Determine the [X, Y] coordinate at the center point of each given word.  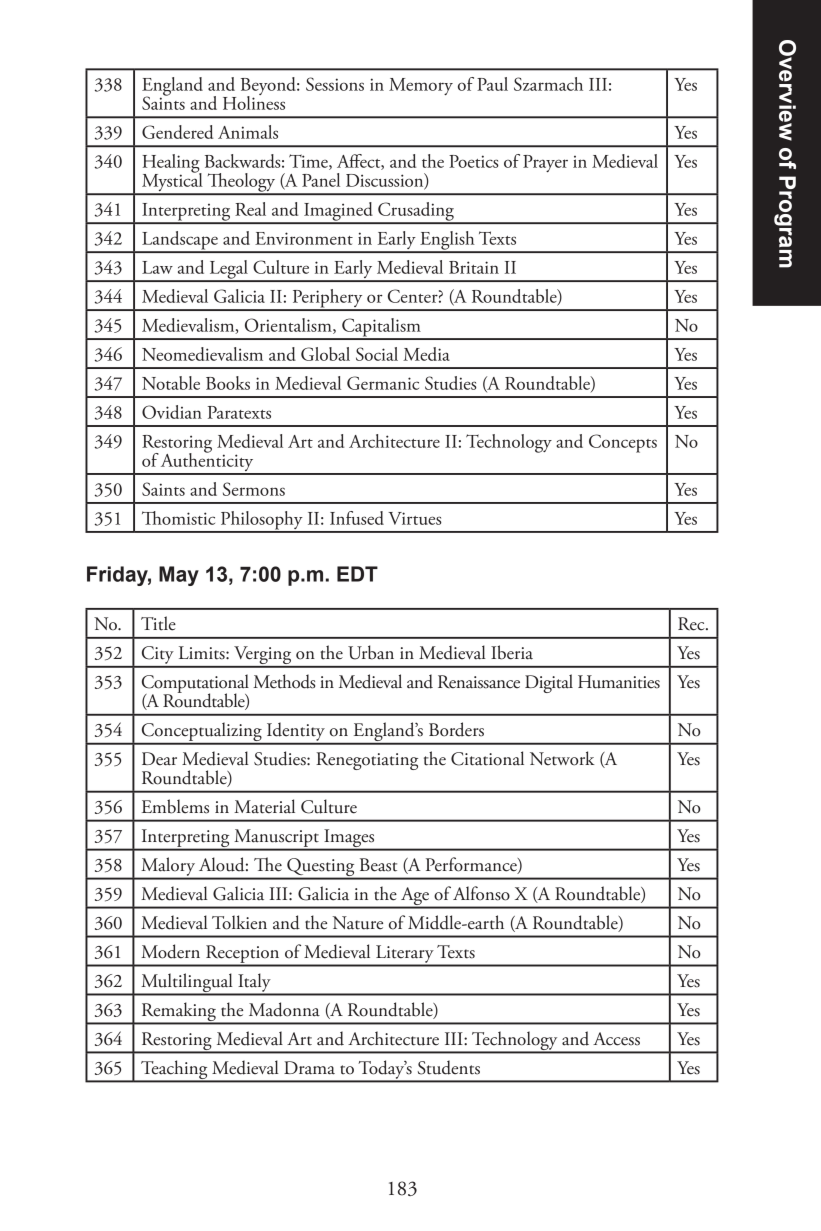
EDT [357, 574]
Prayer [545, 163]
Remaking [178, 1013]
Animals [248, 132]
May [179, 576]
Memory [421, 86]
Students [449, 1067]
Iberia [512, 652]
